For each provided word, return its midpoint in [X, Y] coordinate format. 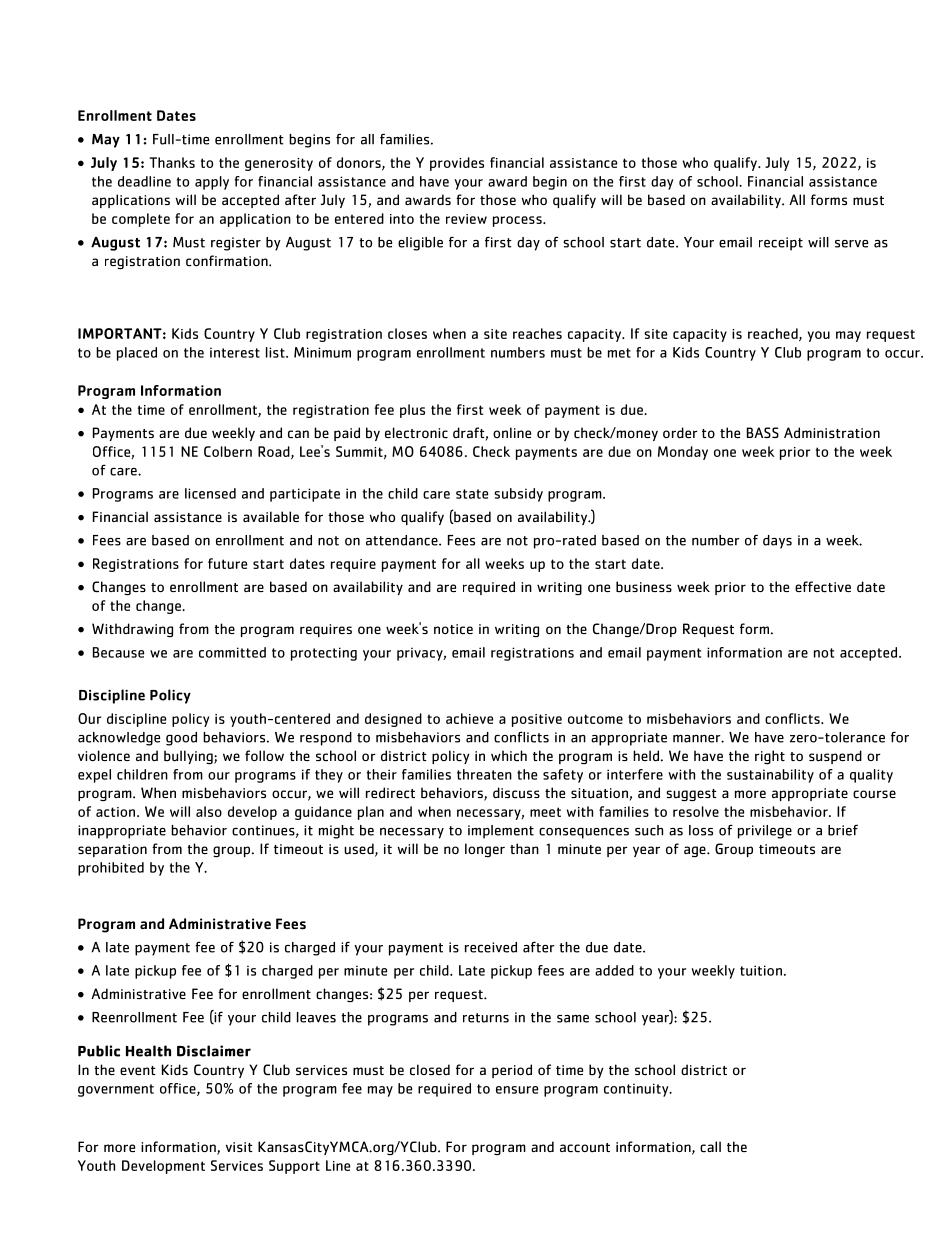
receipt [781, 244]
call [710, 1146]
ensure [517, 1090]
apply [212, 183]
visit [239, 1147]
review [466, 219]
